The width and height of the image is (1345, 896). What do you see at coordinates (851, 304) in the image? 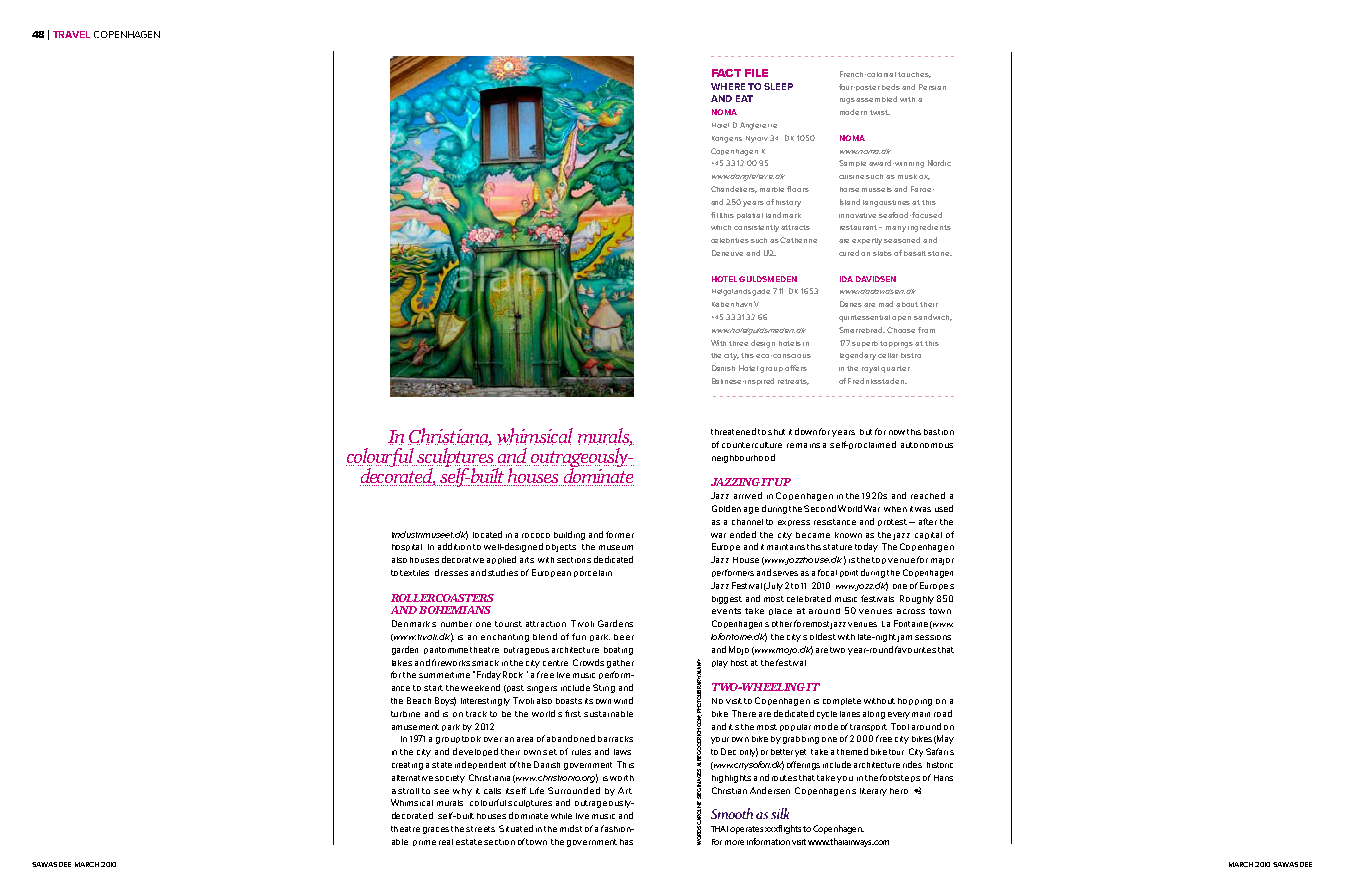
I see `Danes` at bounding box center [851, 304].
